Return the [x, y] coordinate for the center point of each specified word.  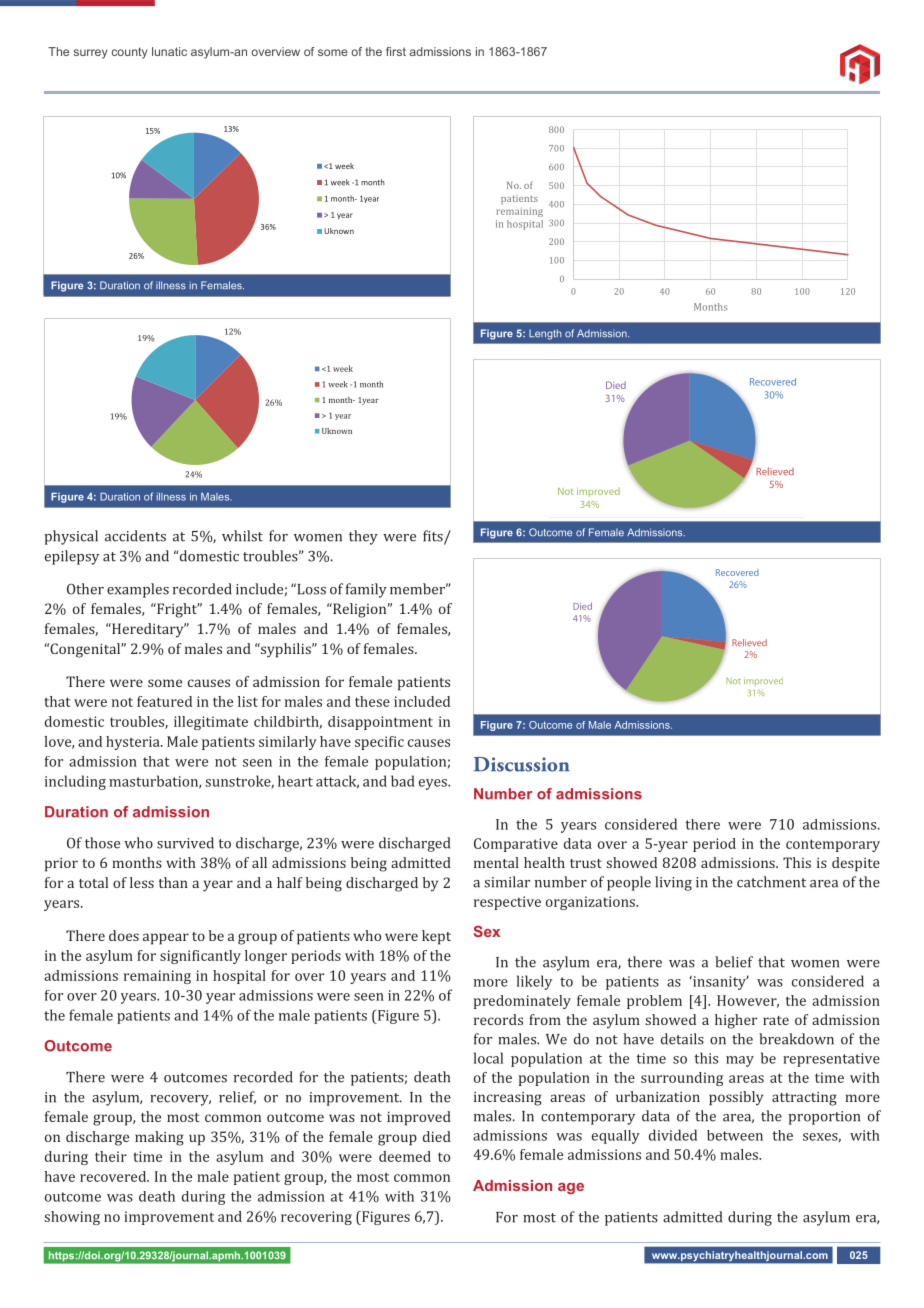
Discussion [522, 764]
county [130, 53]
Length [545, 334]
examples [138, 590]
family [366, 590]
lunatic [169, 51]
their [111, 1156]
